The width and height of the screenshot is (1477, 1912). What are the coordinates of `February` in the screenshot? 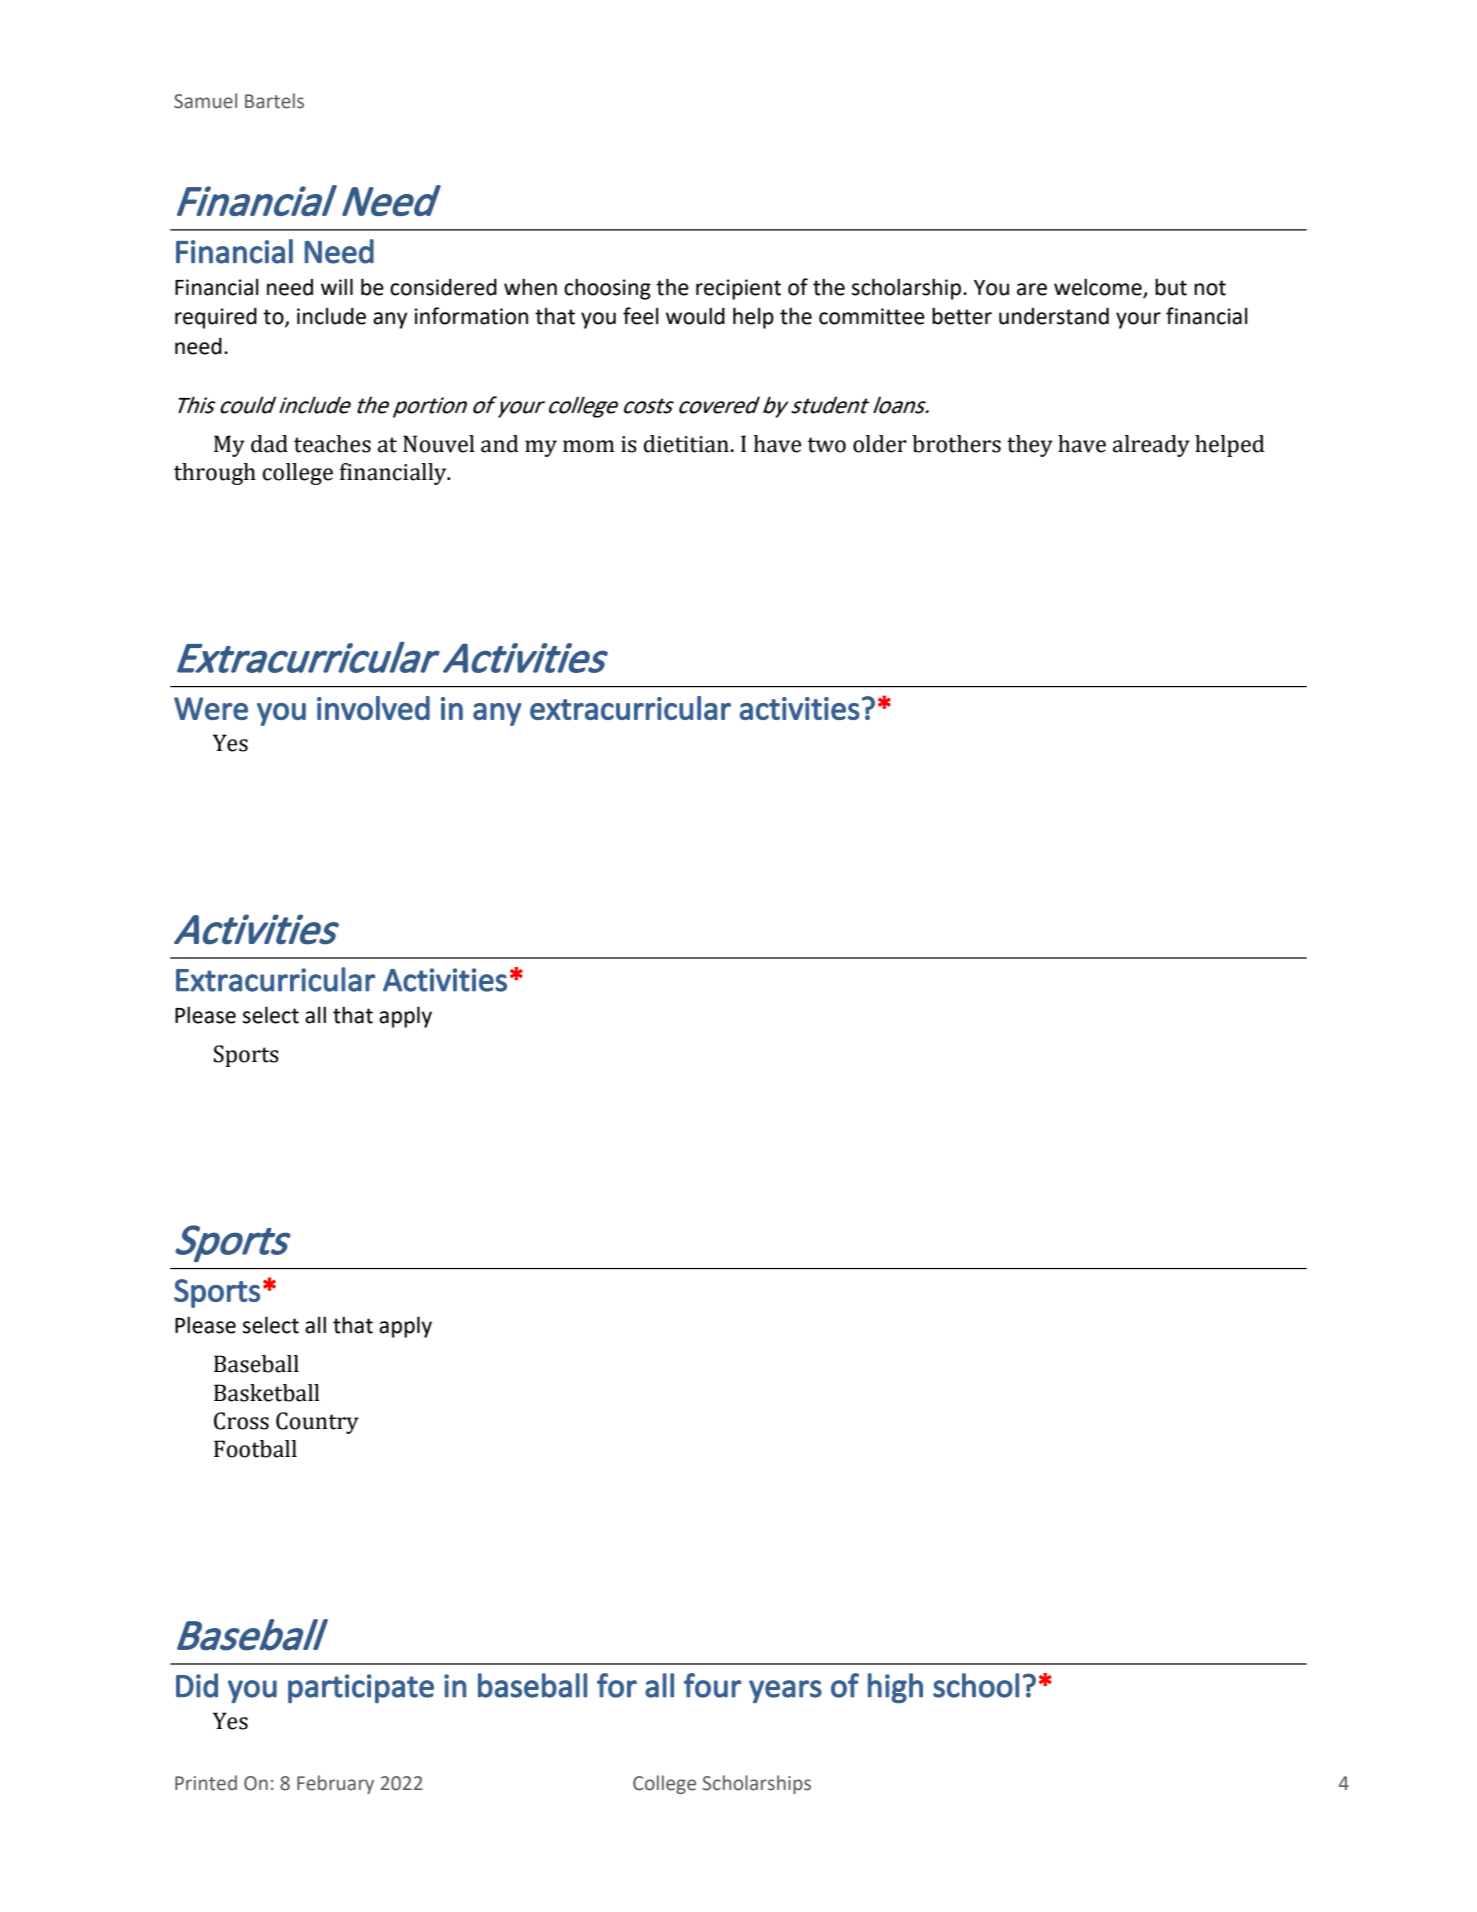 It's located at (335, 1784).
